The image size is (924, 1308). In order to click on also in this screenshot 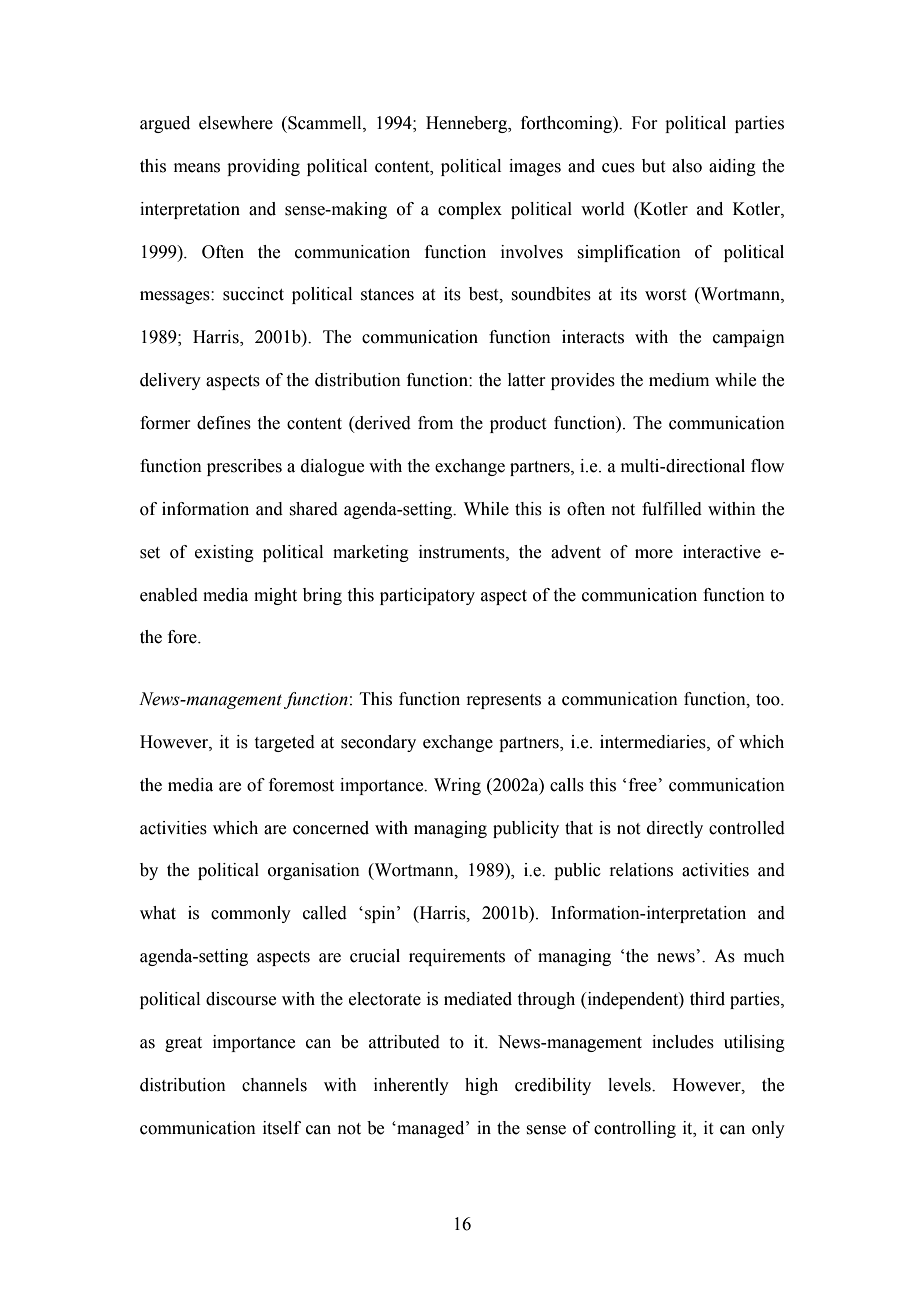, I will do `click(687, 166)`.
